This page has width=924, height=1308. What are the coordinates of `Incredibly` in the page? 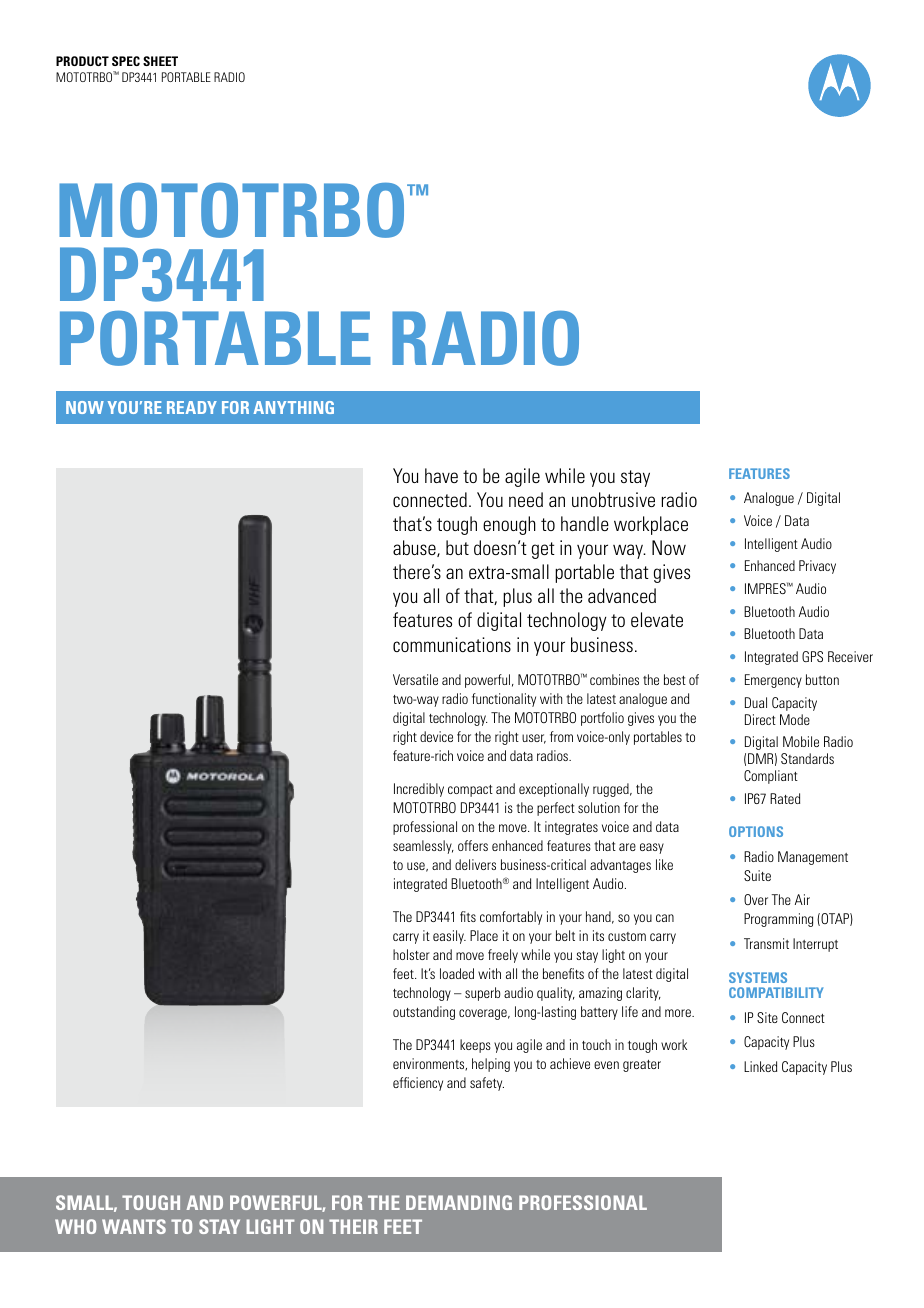 It's located at (419, 790).
